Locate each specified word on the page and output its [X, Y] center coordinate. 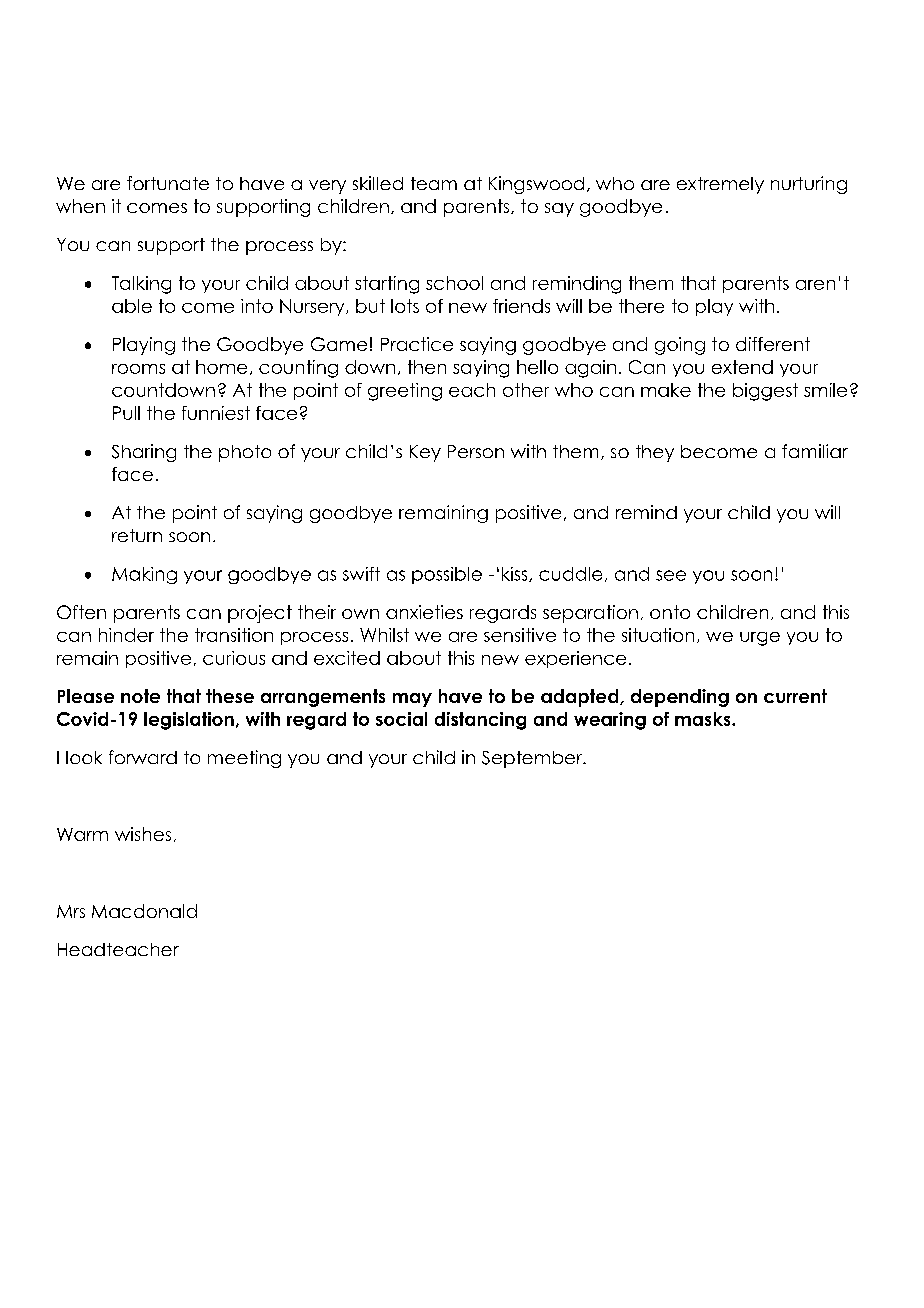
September [533, 759]
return [137, 535]
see [671, 575]
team [434, 183]
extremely [720, 185]
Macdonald [144, 911]
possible [447, 575]
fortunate [168, 183]
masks [704, 719]
